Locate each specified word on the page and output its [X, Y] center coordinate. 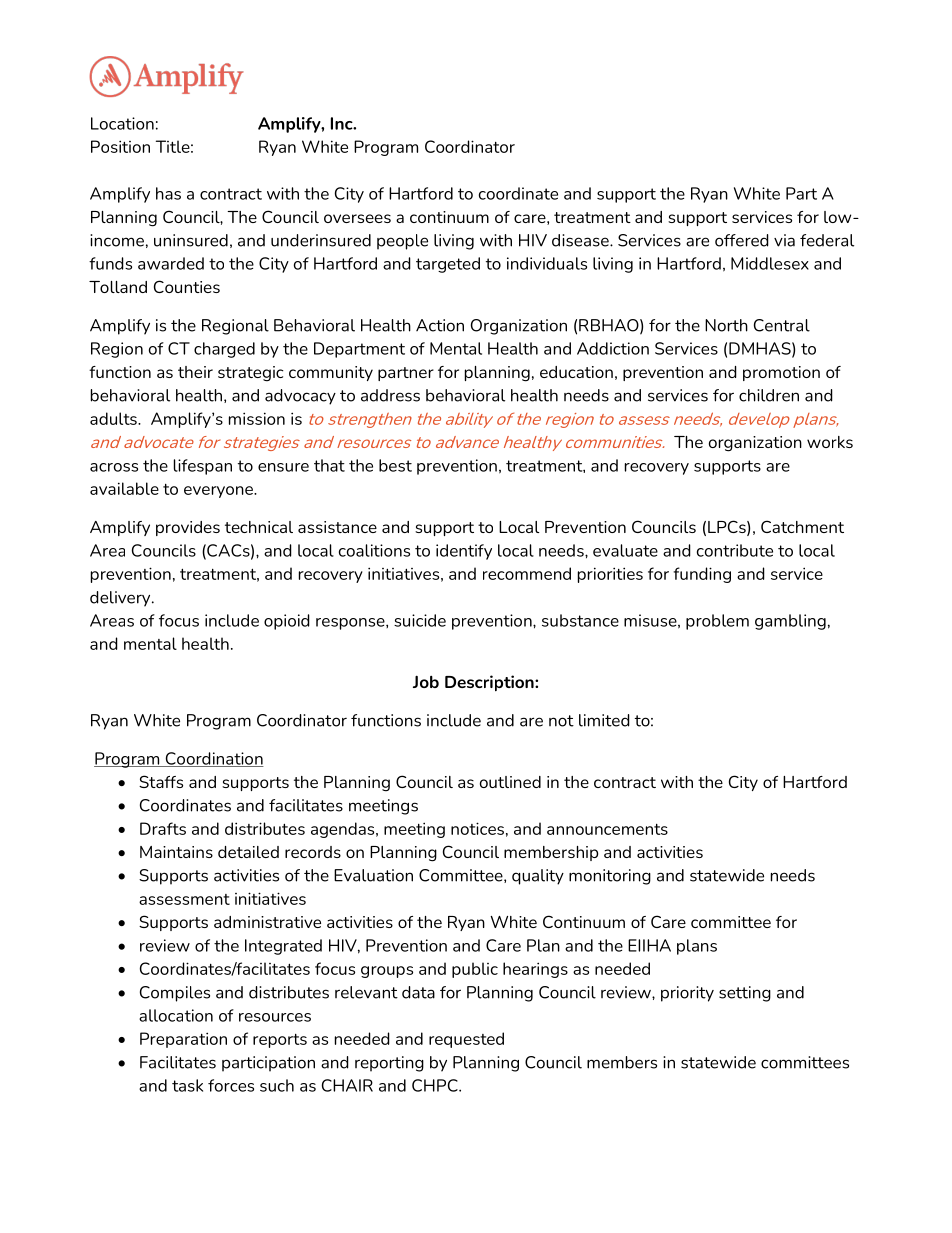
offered [742, 240]
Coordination [213, 759]
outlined [510, 782]
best [395, 465]
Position [120, 146]
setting [745, 994]
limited [604, 720]
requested [466, 1040]
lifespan [203, 467]
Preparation [183, 1040]
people [402, 242]
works [830, 442]
